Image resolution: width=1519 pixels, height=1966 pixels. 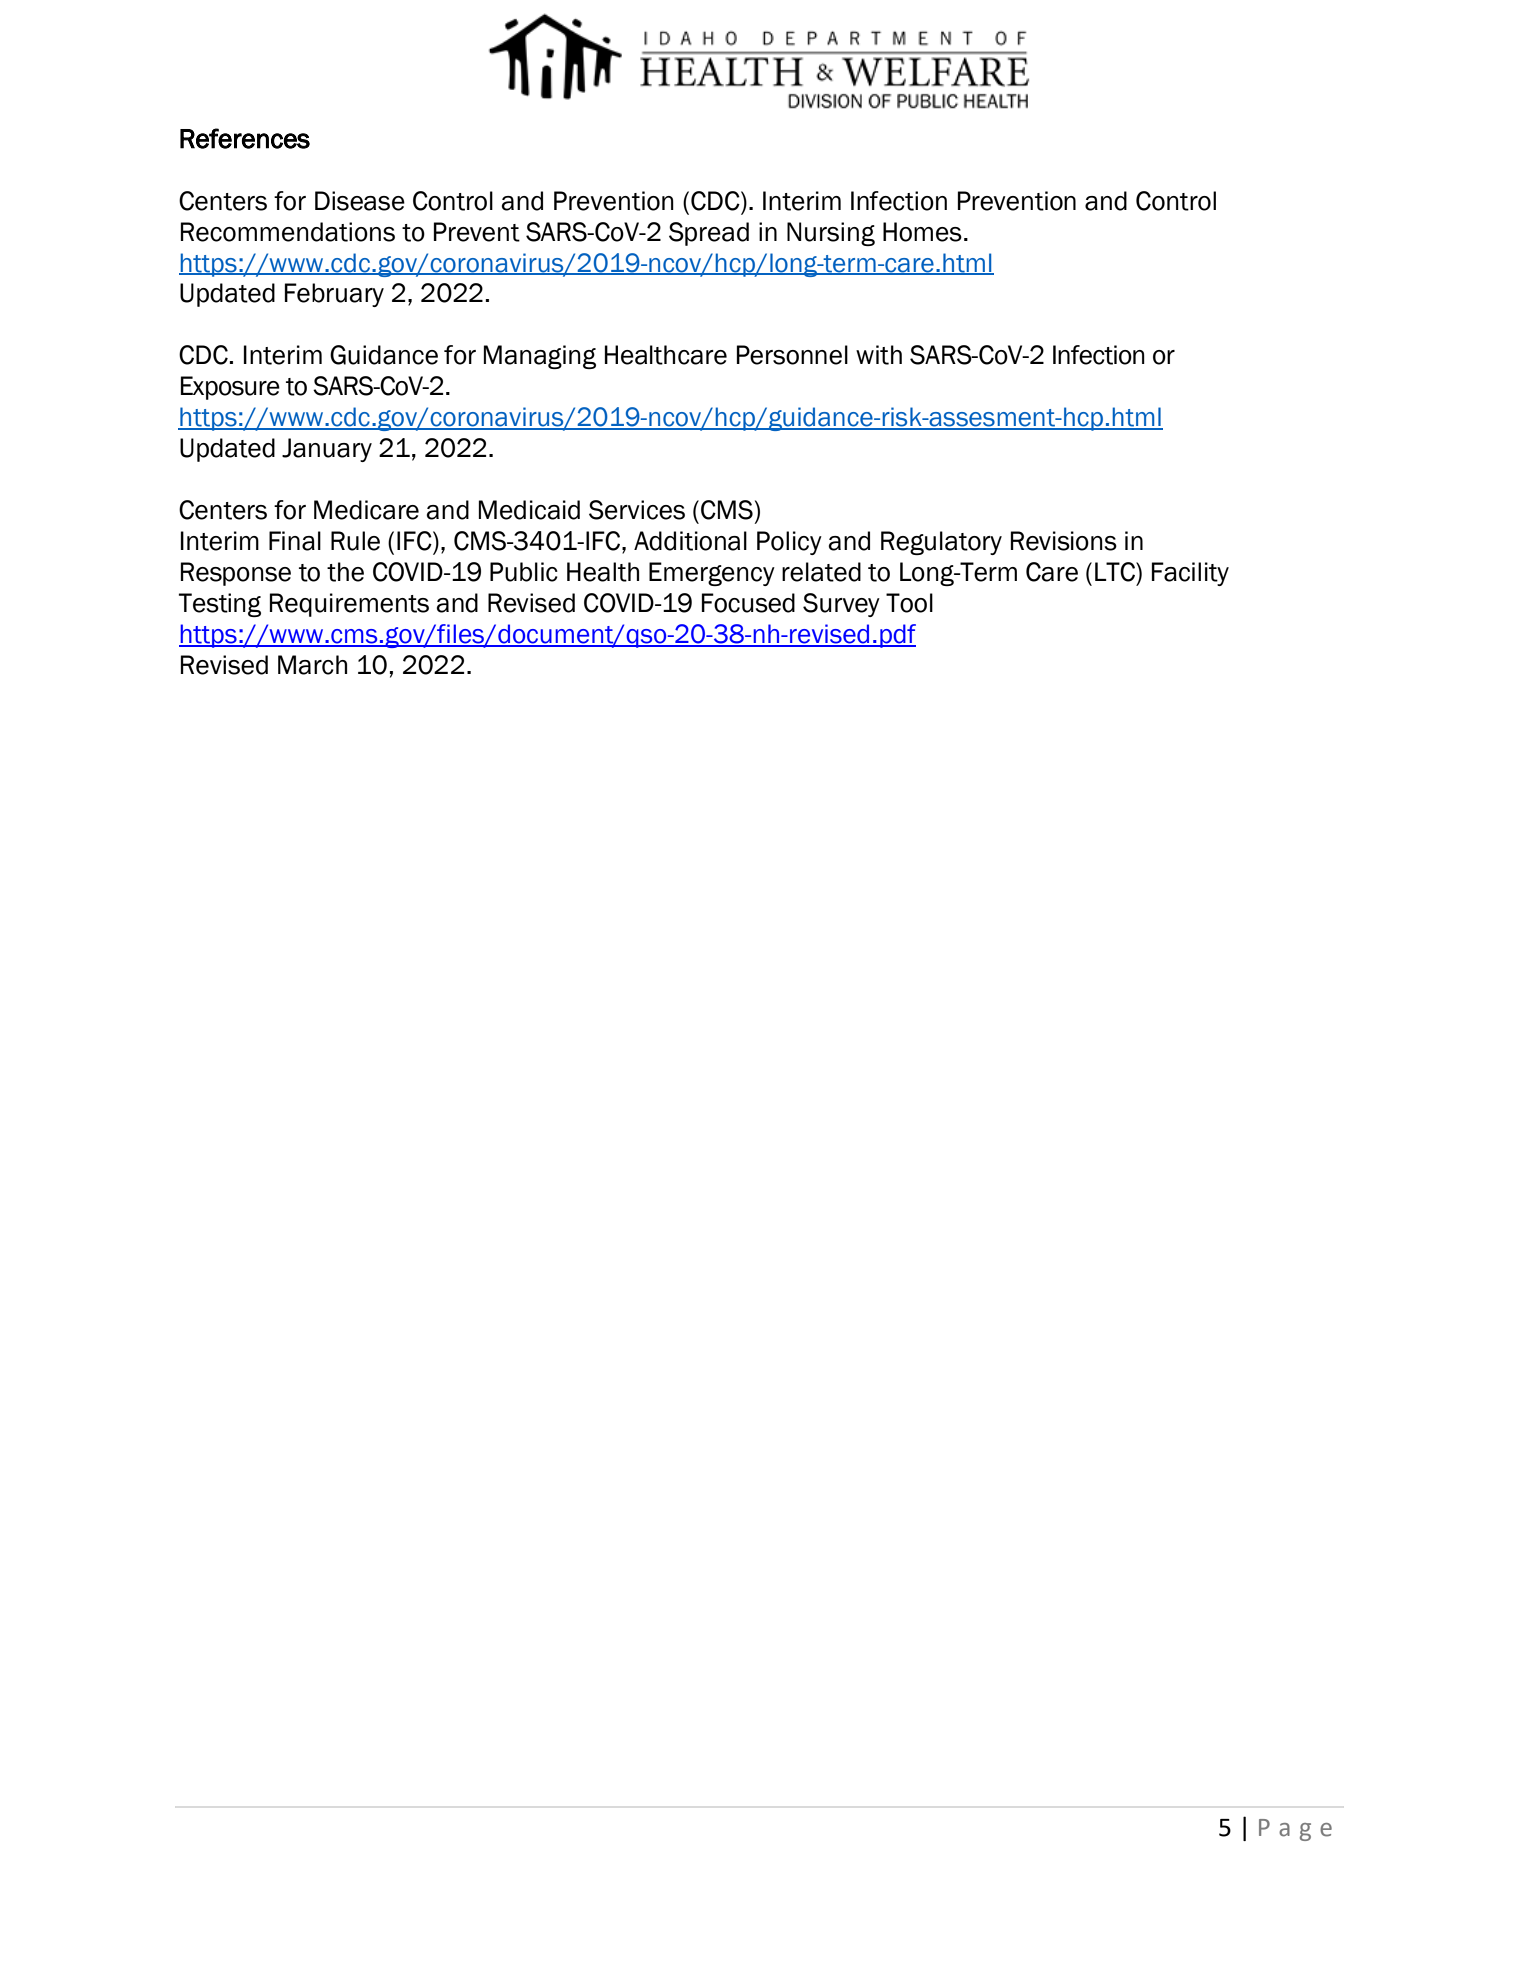 I want to click on Focused, so click(x=748, y=603).
